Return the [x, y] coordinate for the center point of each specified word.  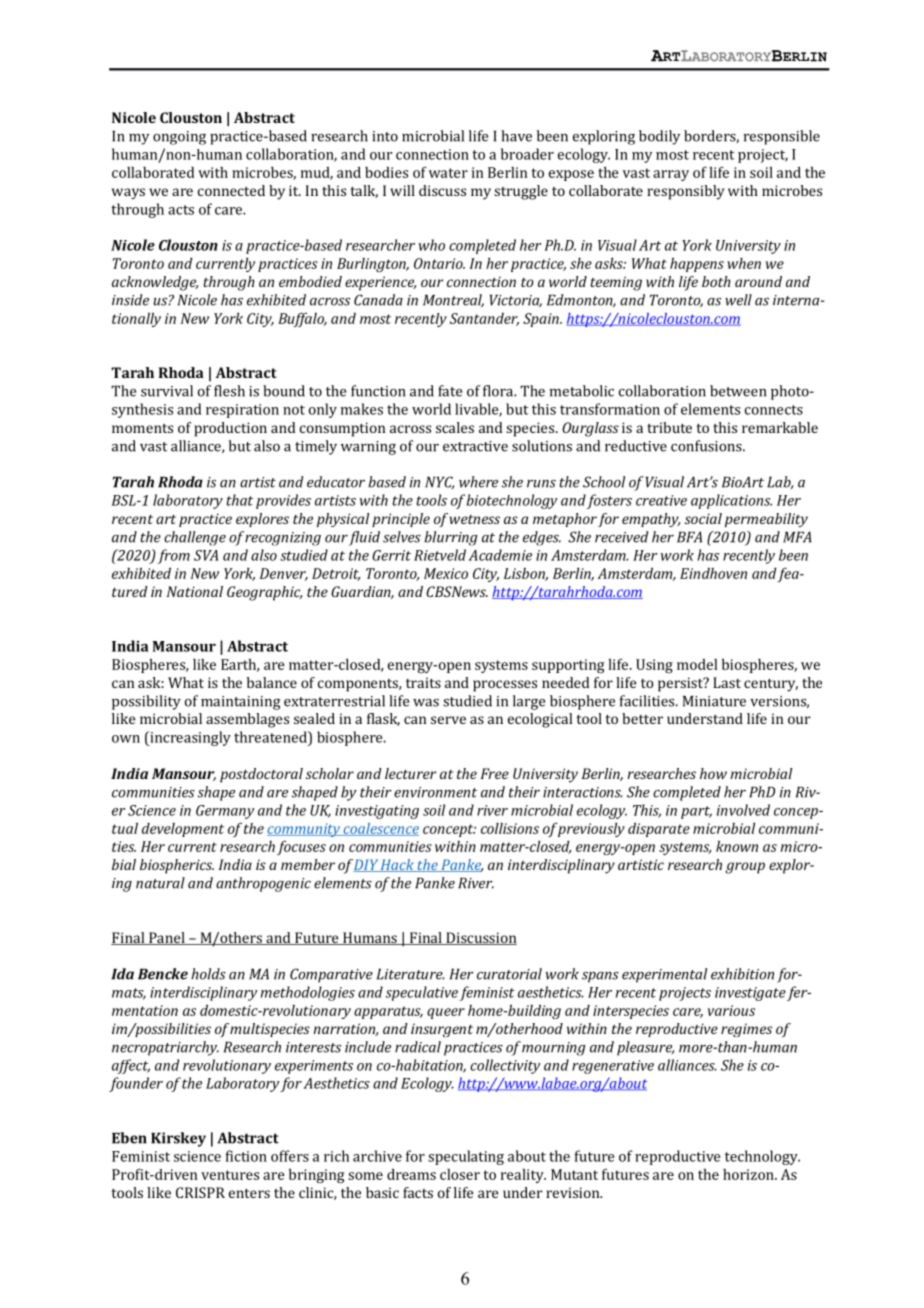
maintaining [241, 703]
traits [423, 682]
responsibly [686, 192]
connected [231, 190]
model [697, 664]
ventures [230, 1175]
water [448, 173]
